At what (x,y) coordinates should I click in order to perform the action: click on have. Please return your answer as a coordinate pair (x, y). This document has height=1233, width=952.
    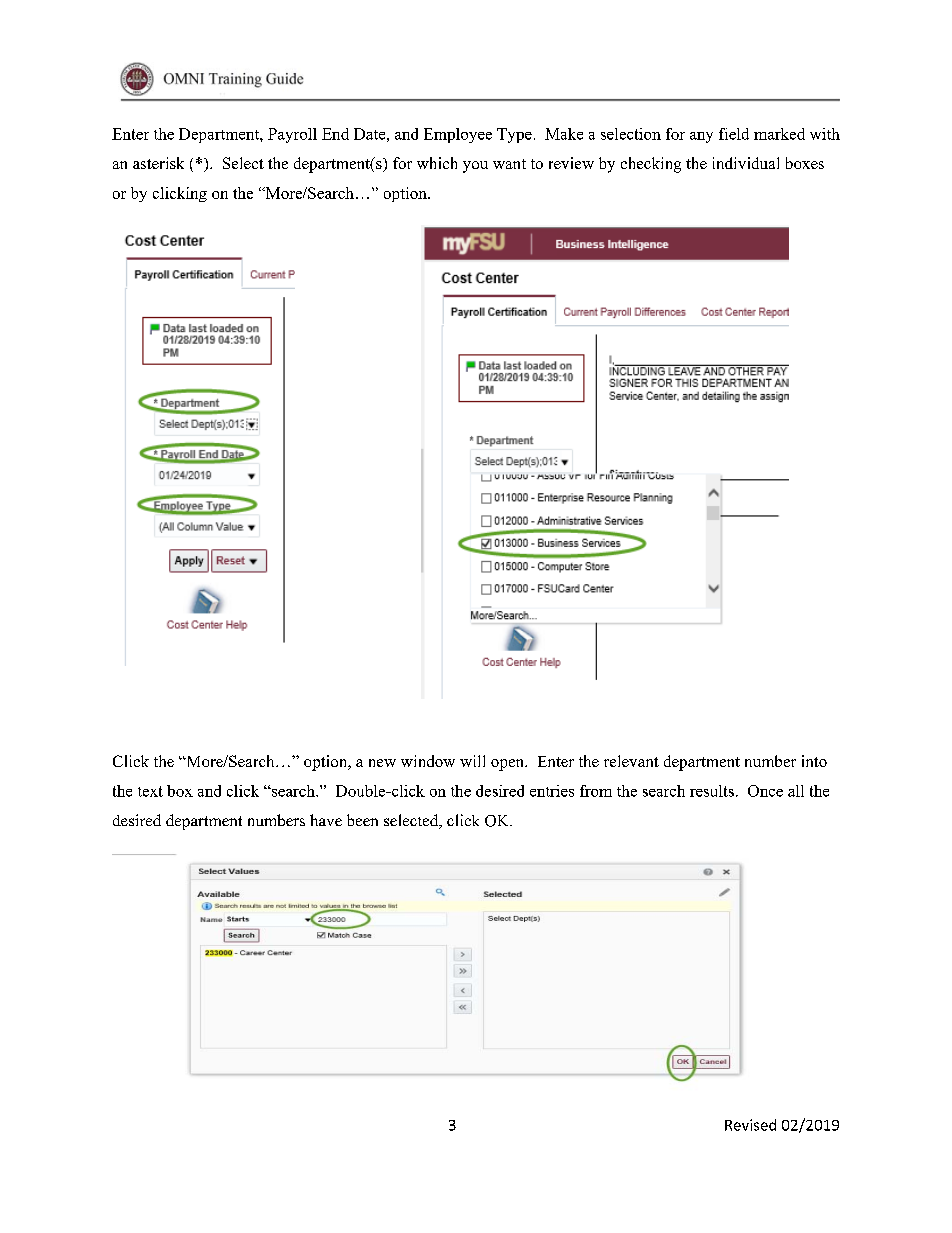
    Looking at the image, I should click on (326, 820).
